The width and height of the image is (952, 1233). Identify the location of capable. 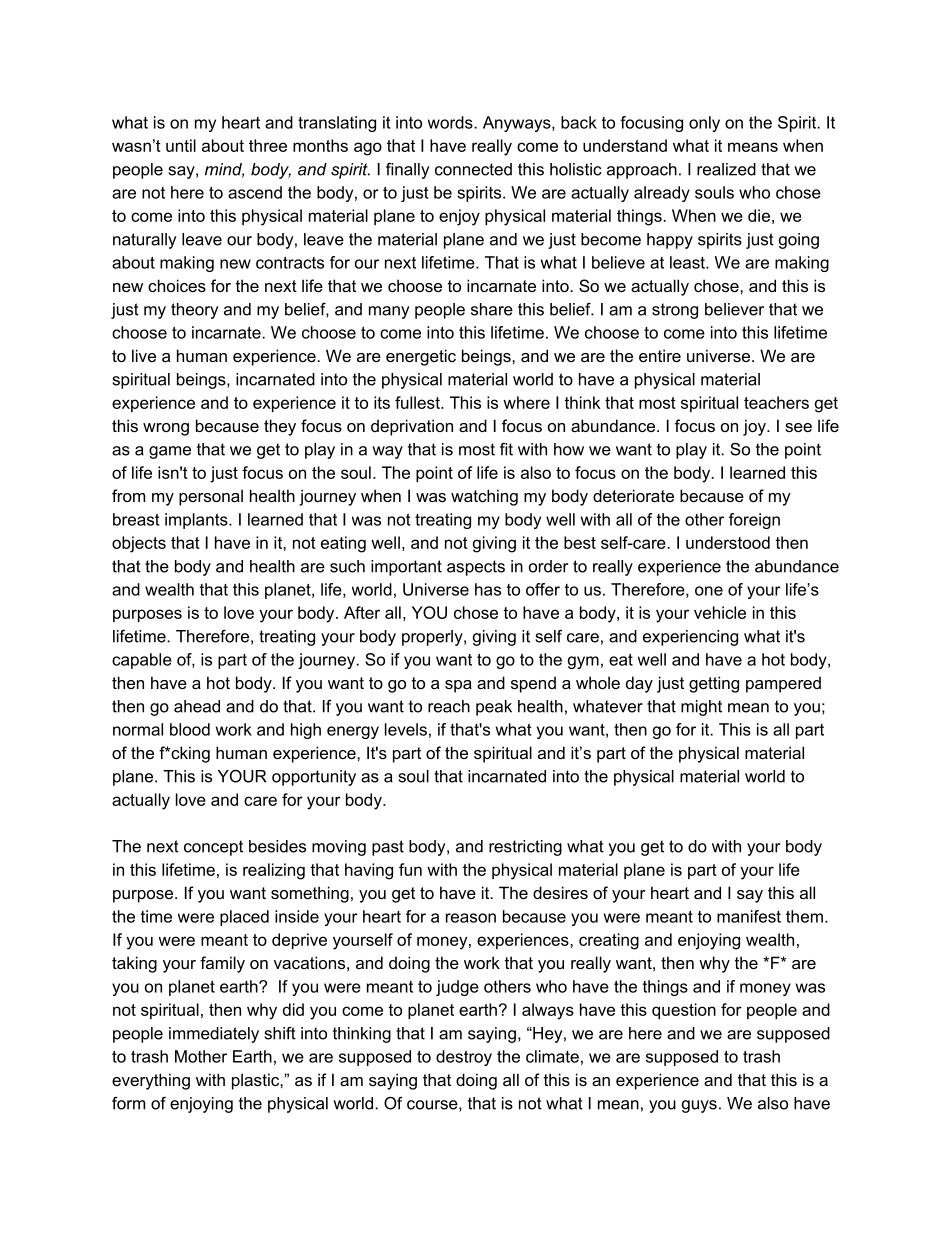
(142, 661).
